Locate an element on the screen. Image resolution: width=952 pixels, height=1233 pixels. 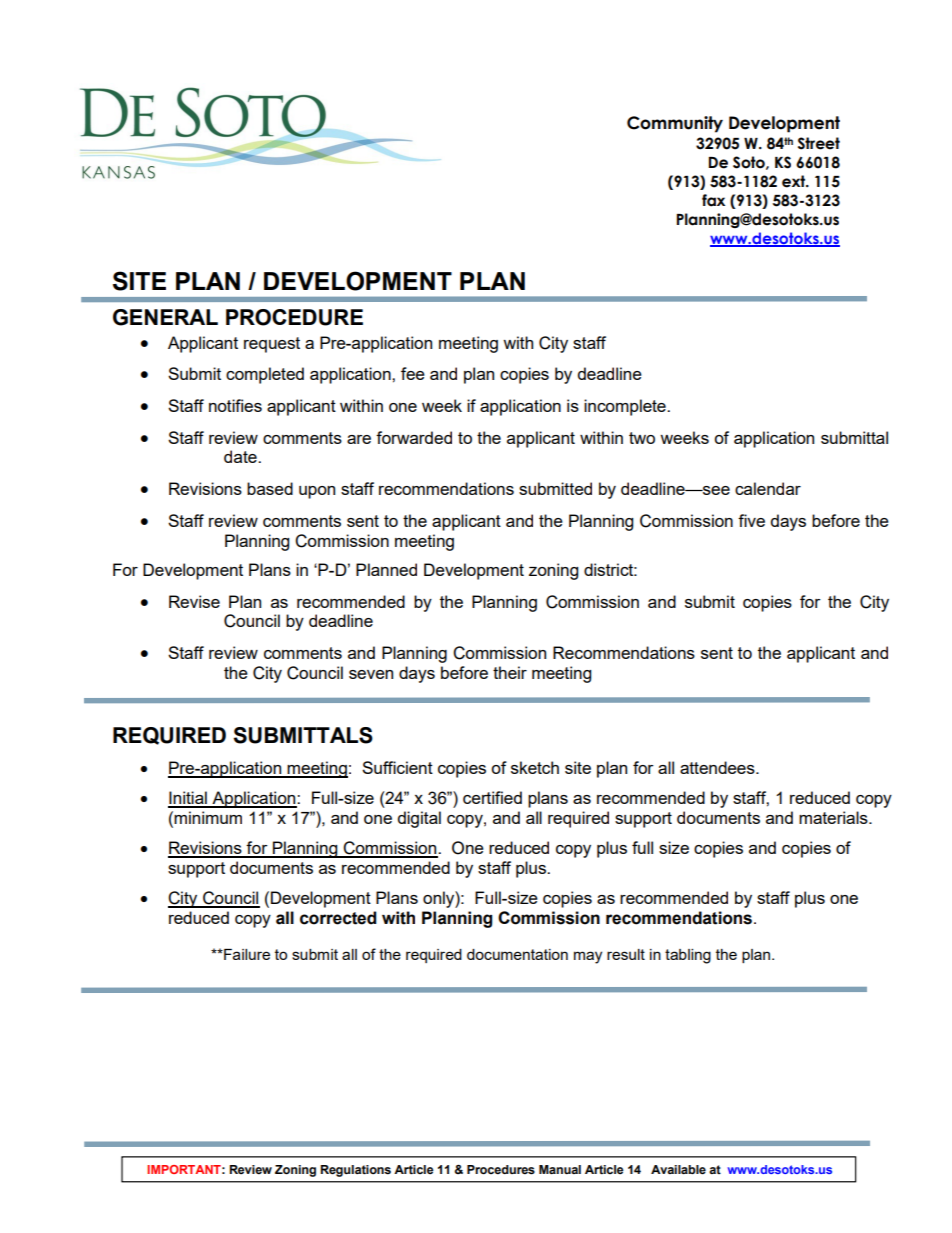
Community is located at coordinates (675, 124).
